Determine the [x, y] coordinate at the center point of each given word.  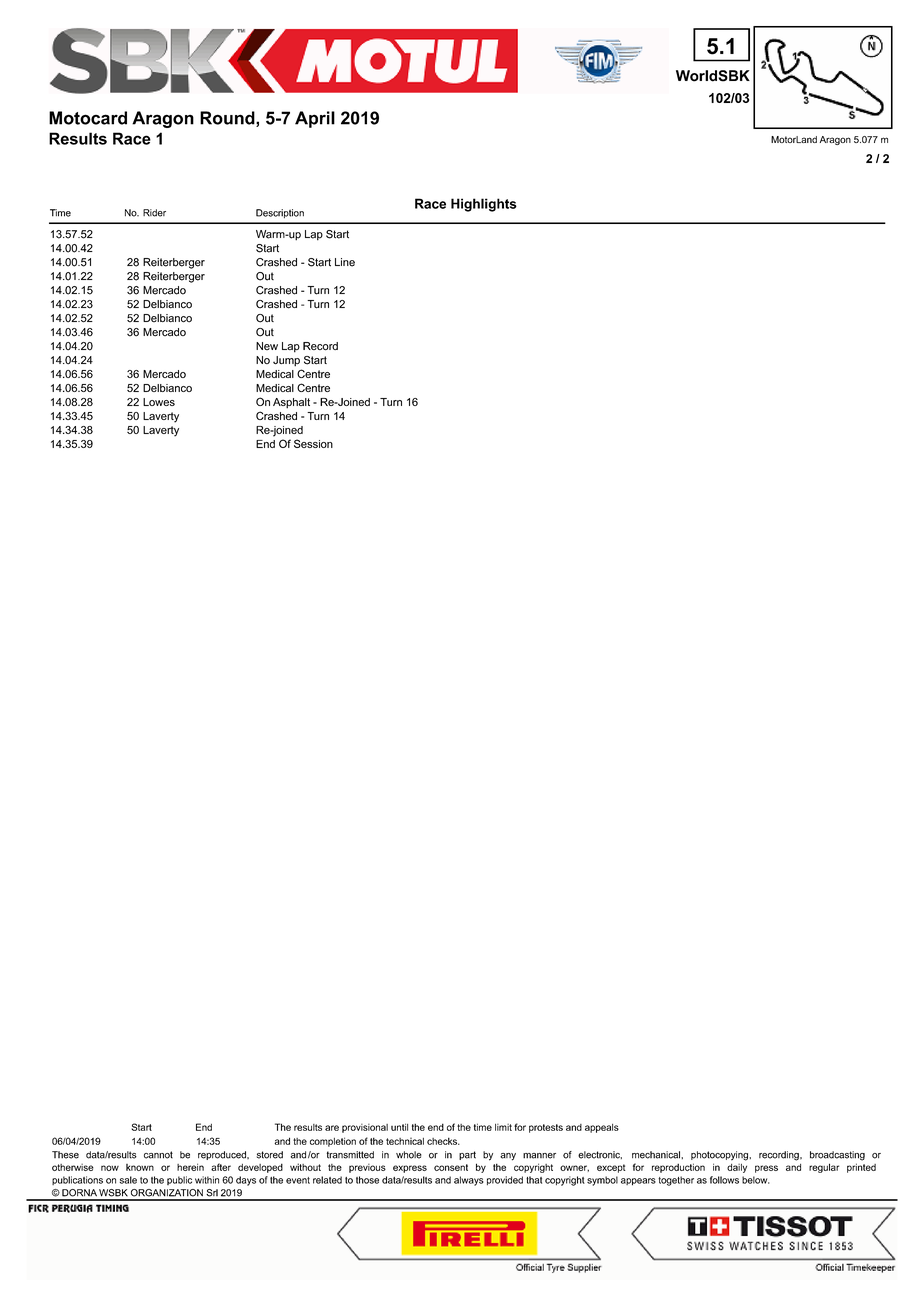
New [267, 346]
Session [313, 443]
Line [345, 262]
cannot [158, 1155]
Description [280, 213]
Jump [286, 361]
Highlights [484, 205]
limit [503, 1127]
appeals [602, 1128]
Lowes [159, 402]
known [140, 1167]
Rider [154, 213]
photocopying [720, 1156]
